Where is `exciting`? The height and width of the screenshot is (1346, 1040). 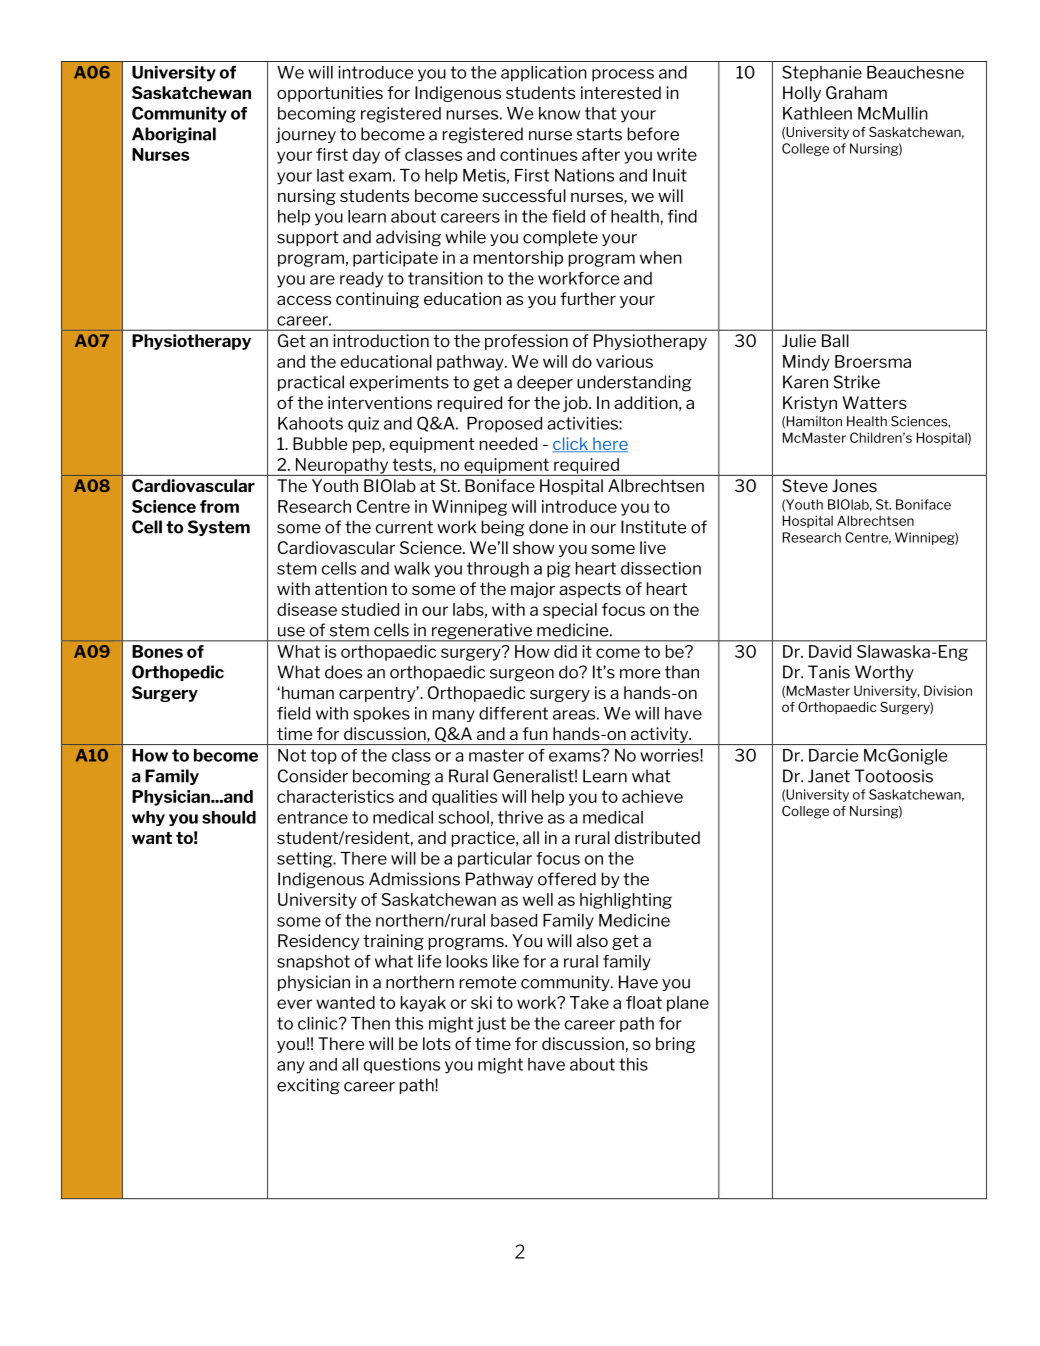
exciting is located at coordinates (308, 1086).
